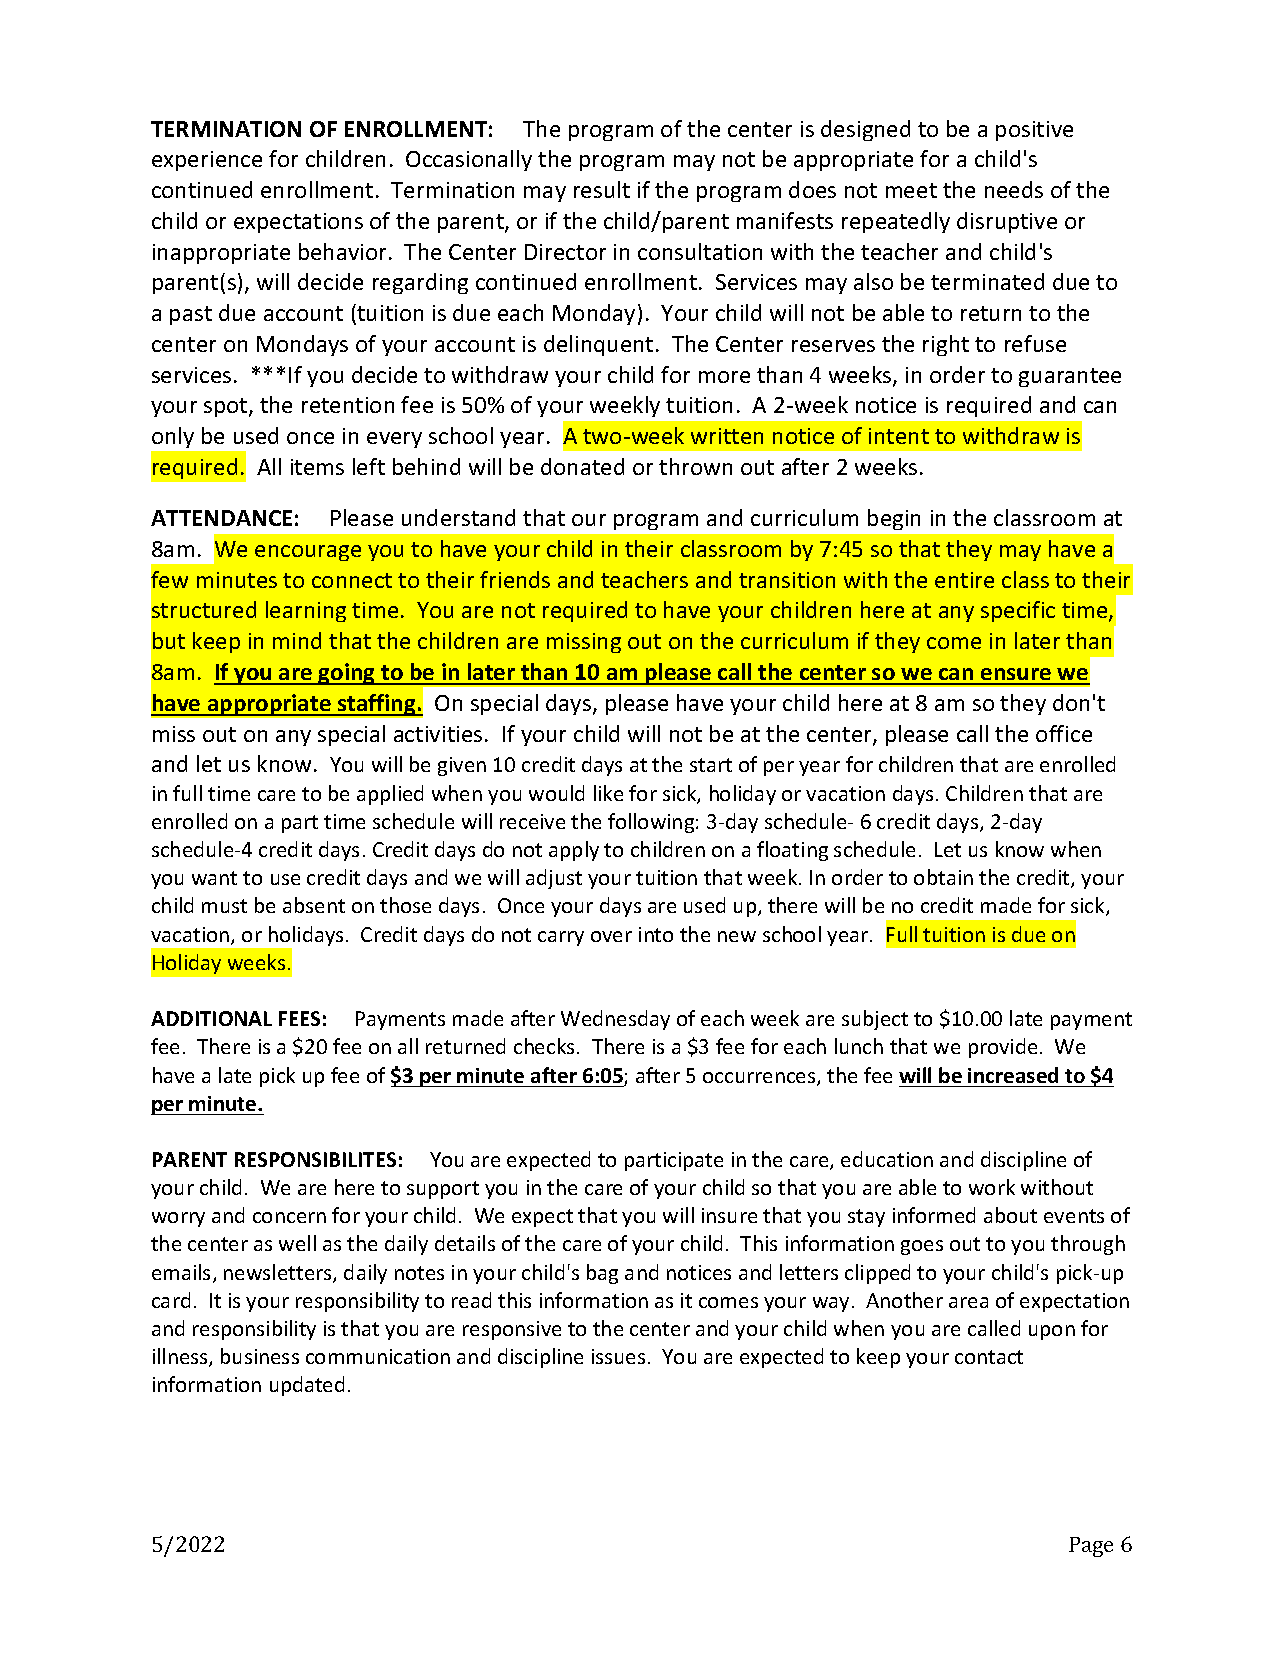 The image size is (1284, 1661). What do you see at coordinates (1014, 189) in the document?
I see `needs` at bounding box center [1014, 189].
